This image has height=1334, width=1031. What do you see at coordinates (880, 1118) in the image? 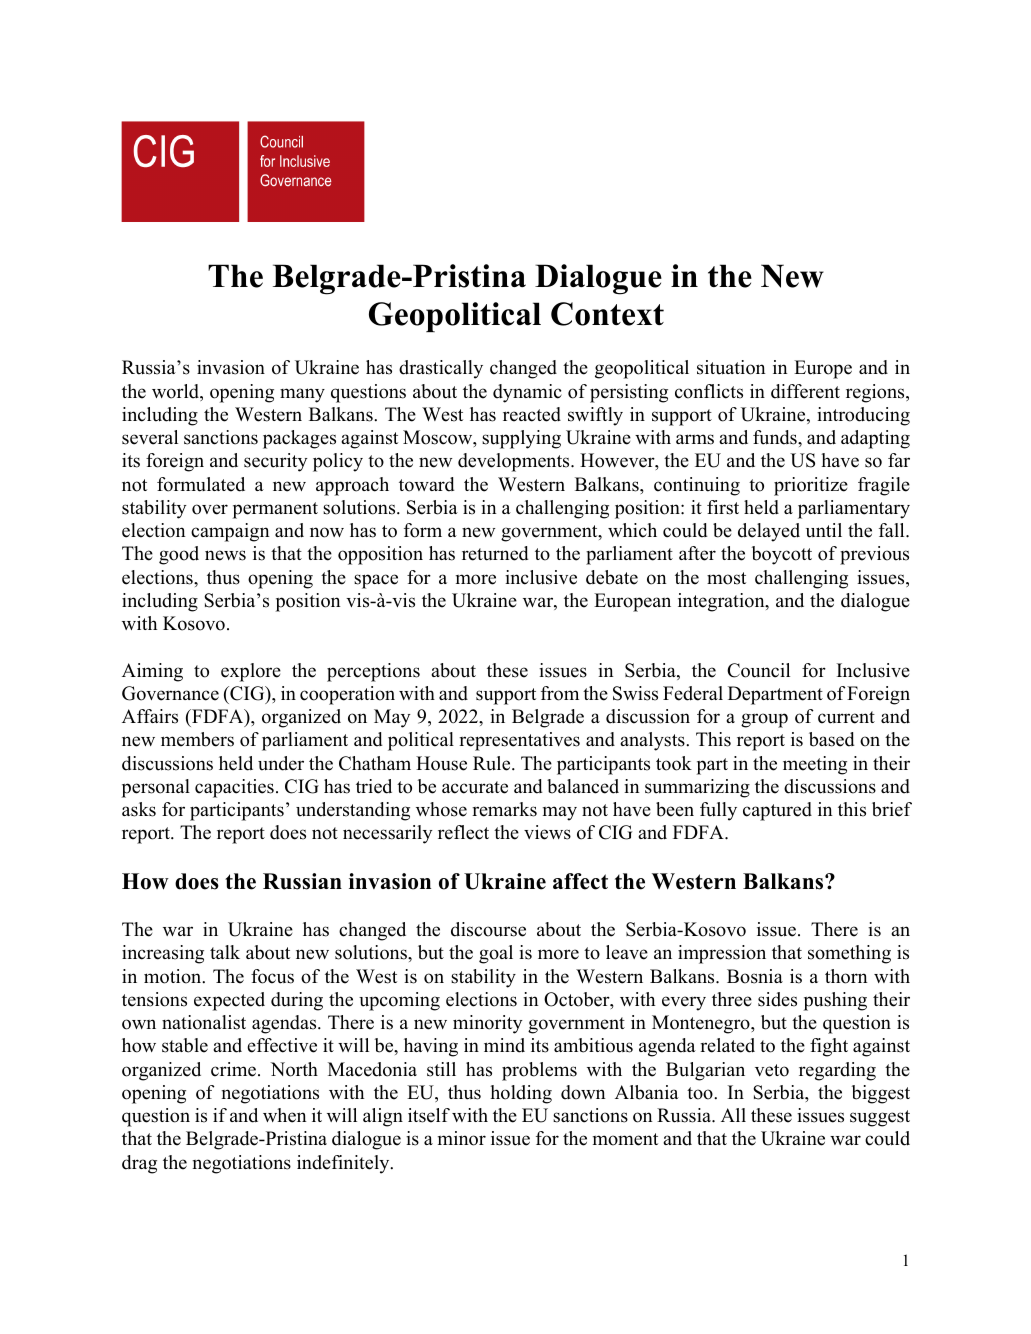
I see `suggest` at bounding box center [880, 1118].
